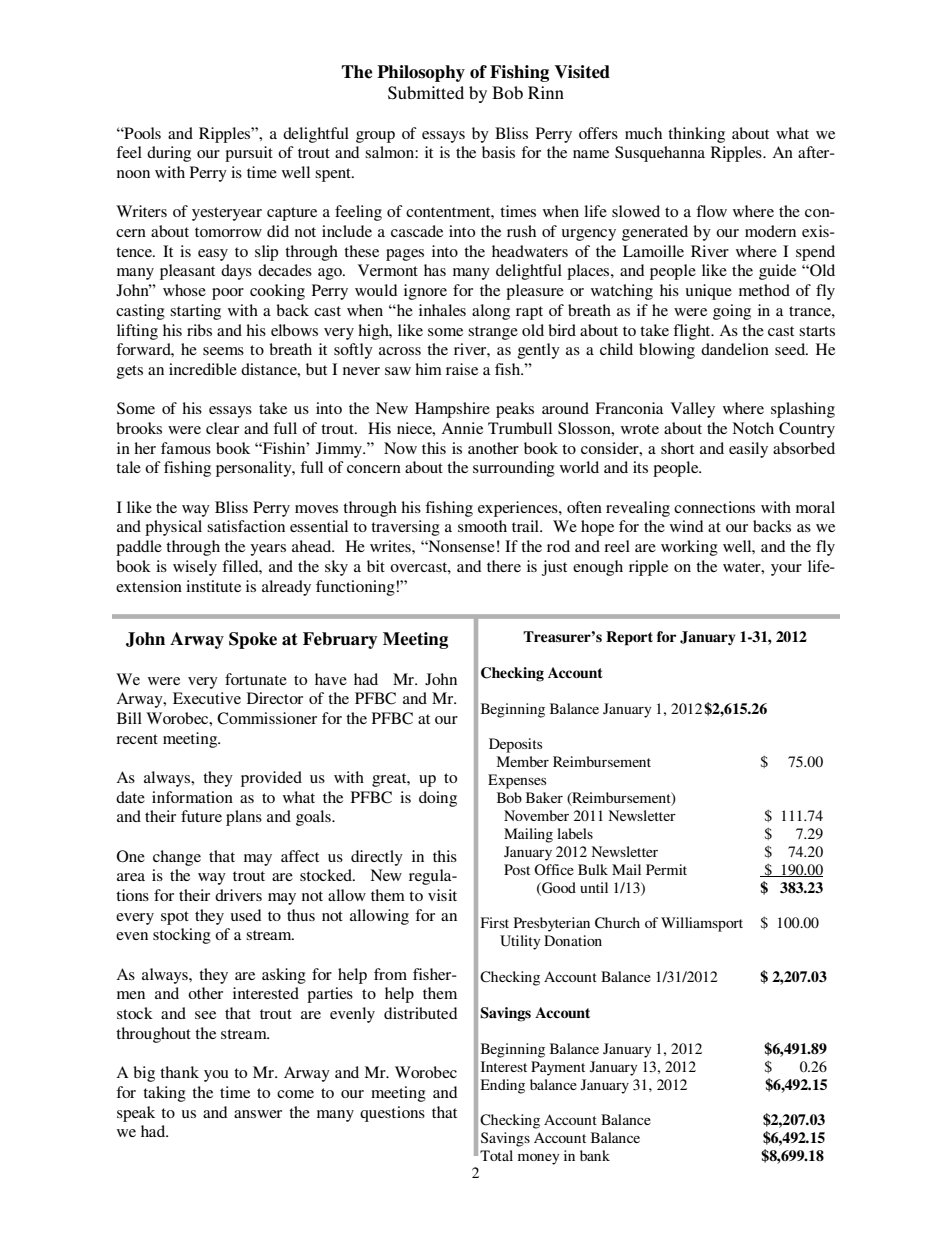 Image resolution: width=952 pixels, height=1233 pixels. What do you see at coordinates (426, 93) in the screenshot?
I see `Submitted` at bounding box center [426, 93].
